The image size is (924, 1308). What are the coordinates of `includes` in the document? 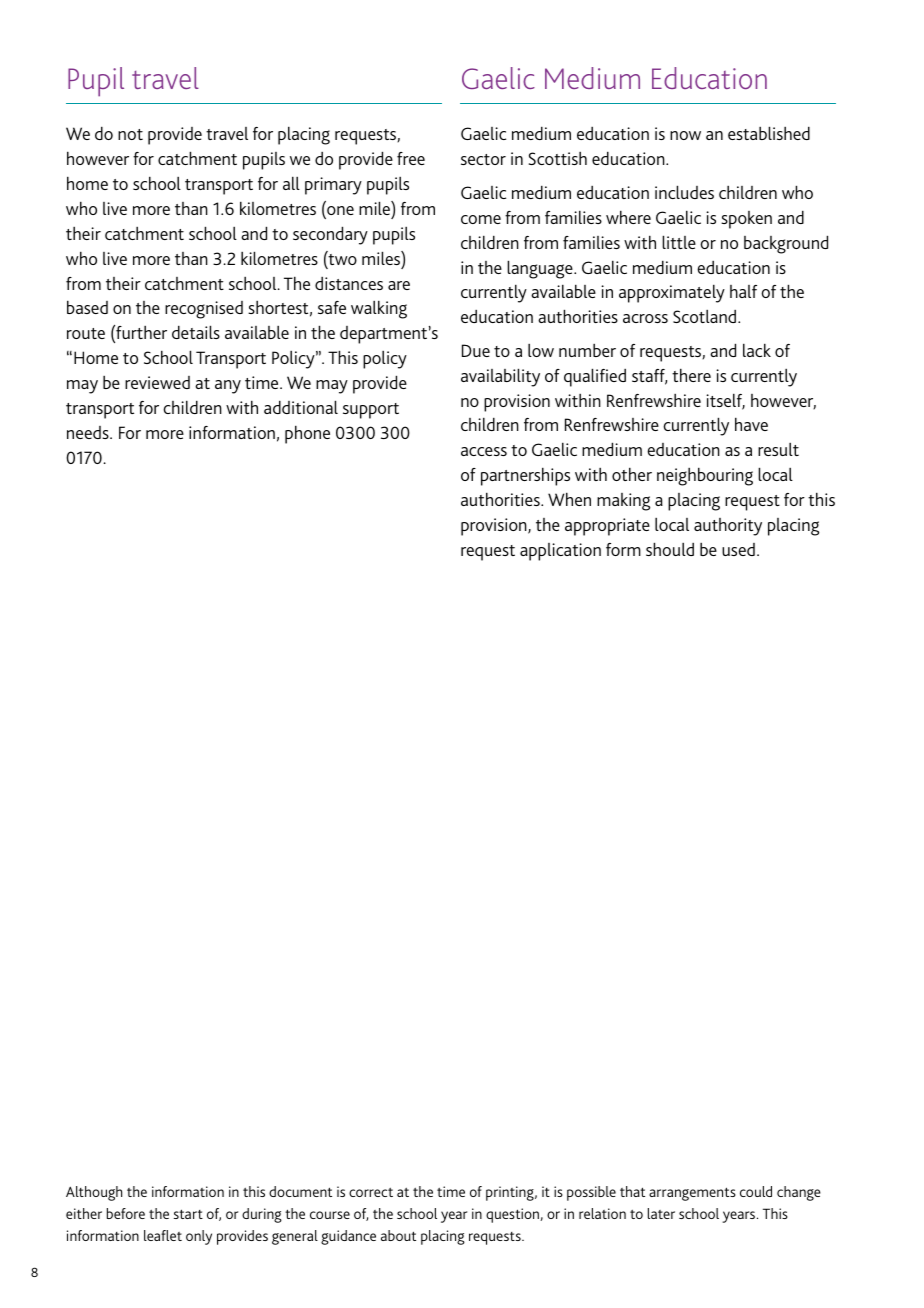 It's located at (684, 192).
